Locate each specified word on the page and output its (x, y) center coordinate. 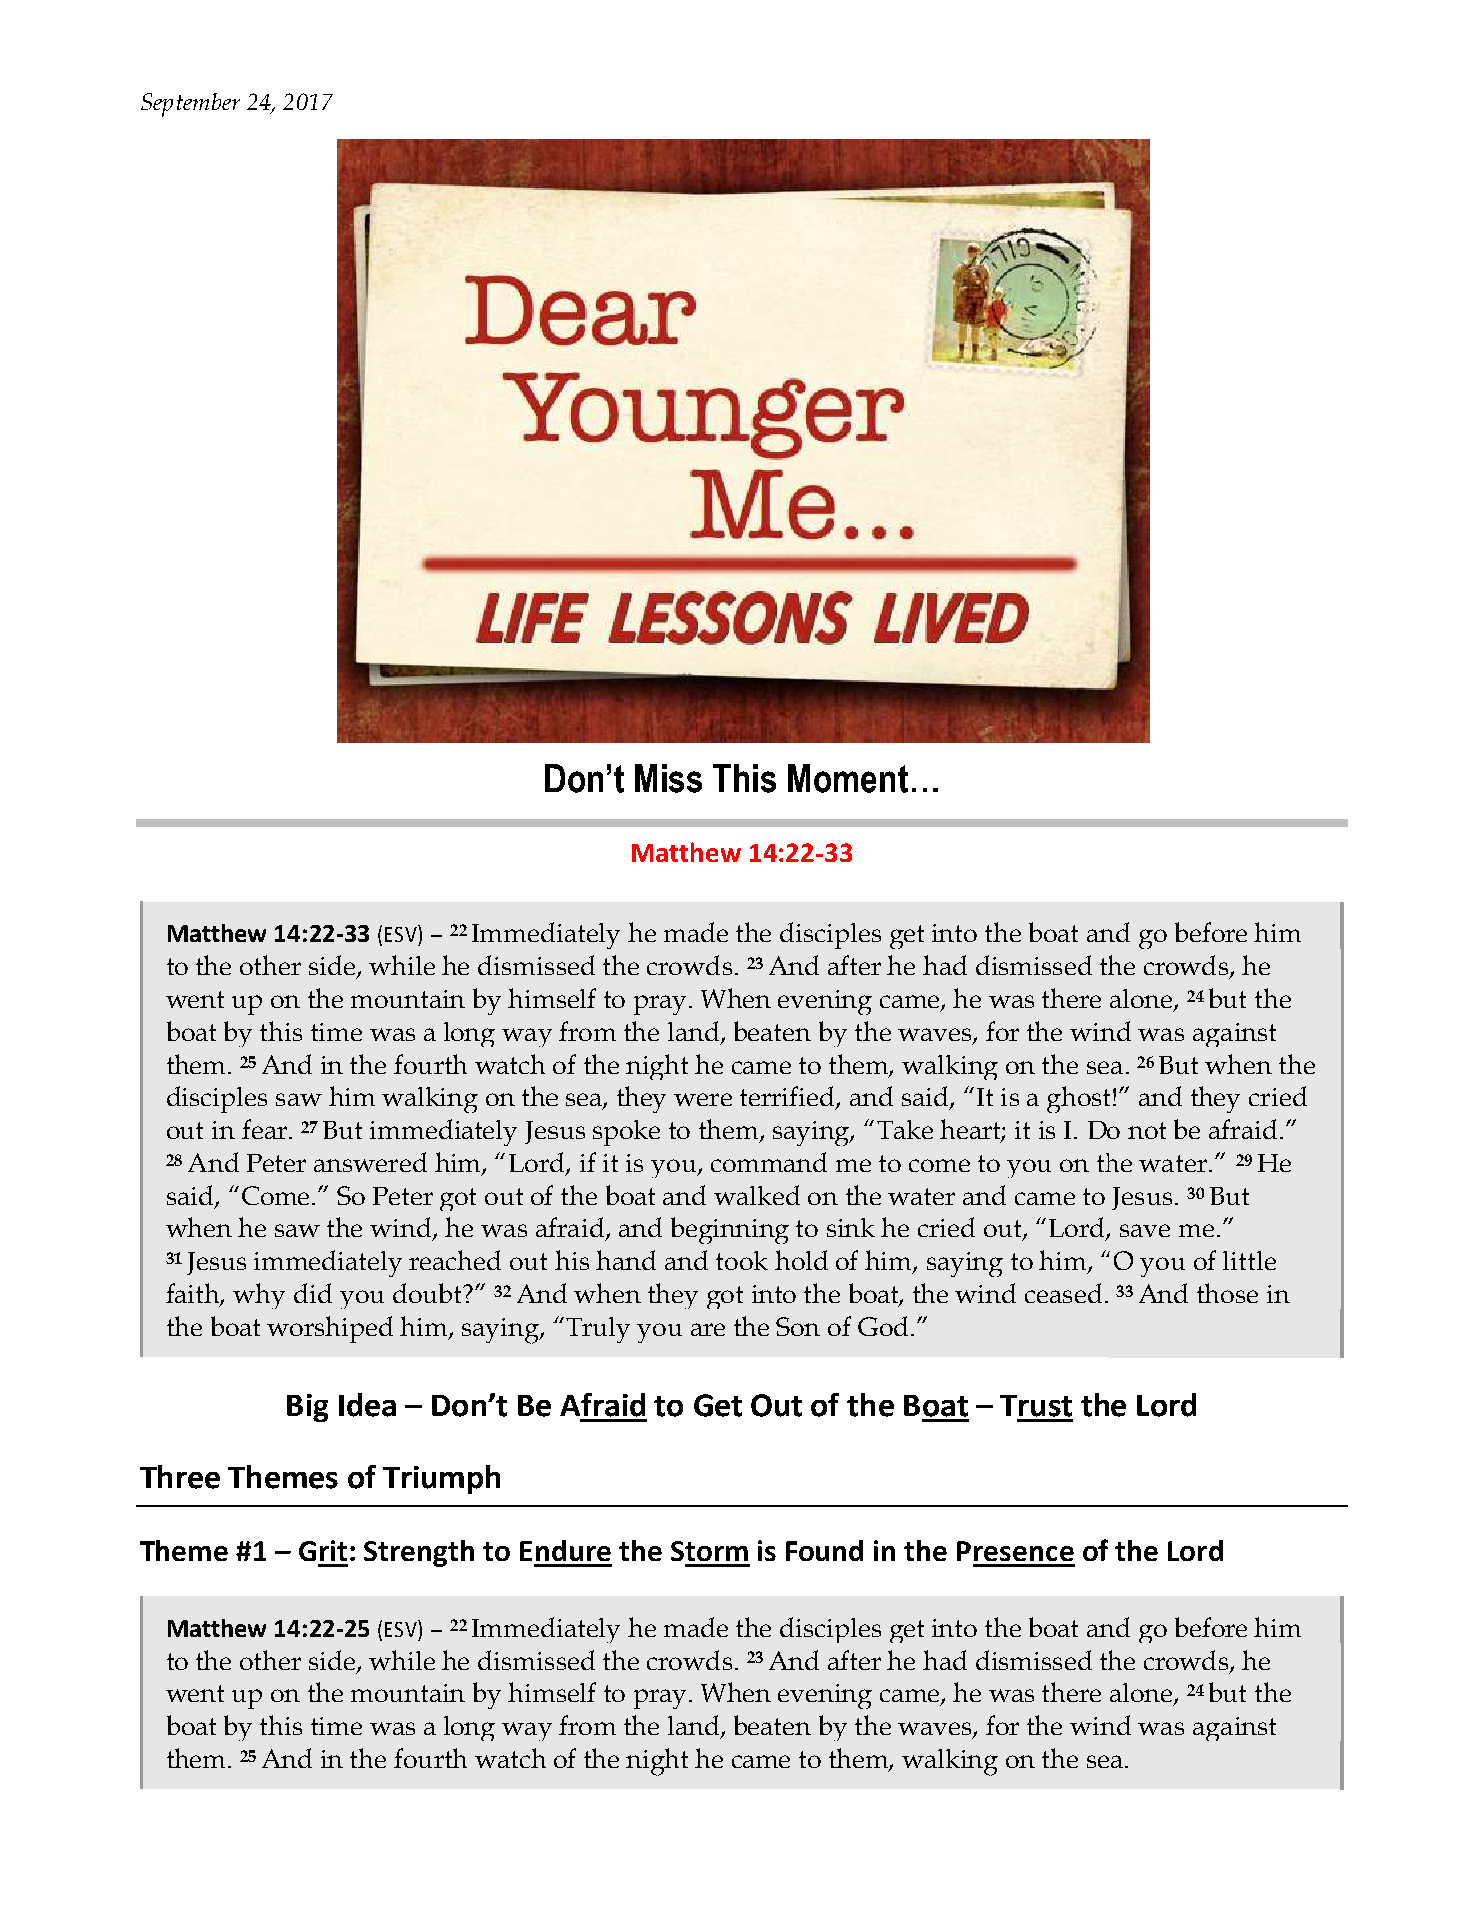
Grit (323, 1550)
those (1227, 1293)
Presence (1015, 1551)
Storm (709, 1551)
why (259, 1296)
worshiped (330, 1329)
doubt (428, 1293)
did (313, 1293)
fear (266, 1129)
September (190, 105)
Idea (367, 1405)
